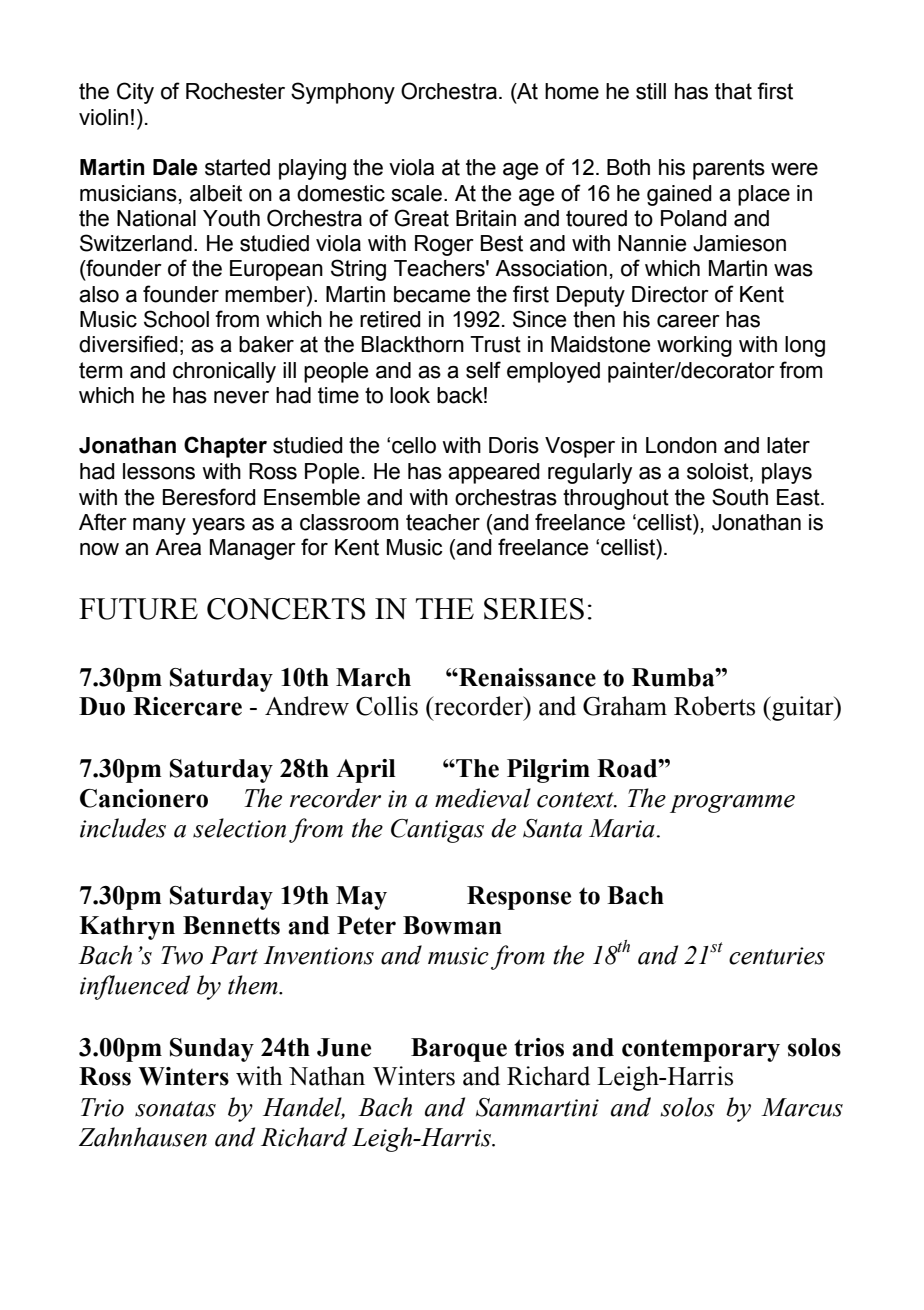 The width and height of the page is (924, 1310). Describe the element at coordinates (681, 445) in the page. I see `London` at that location.
